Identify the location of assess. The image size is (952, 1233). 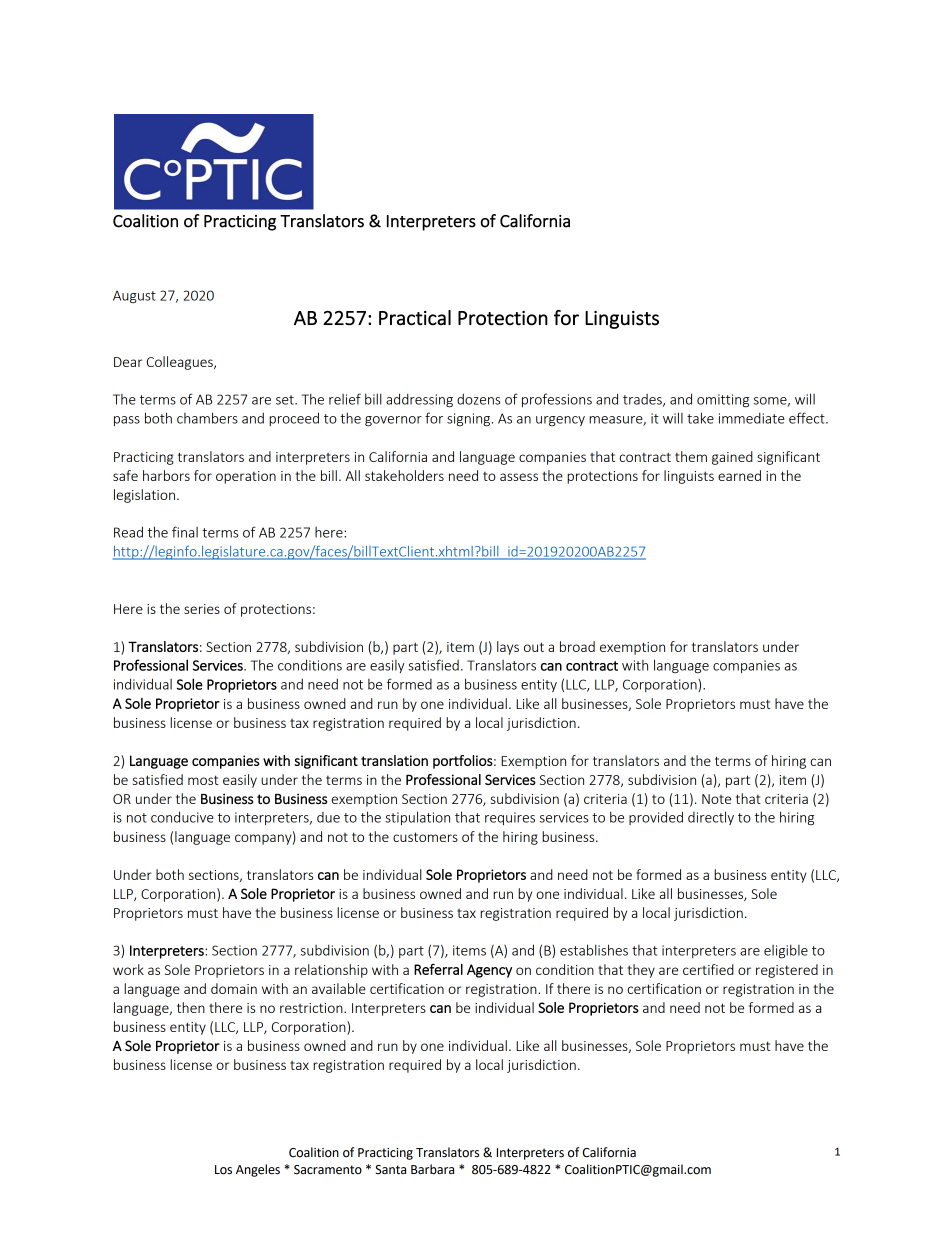
(519, 477).
